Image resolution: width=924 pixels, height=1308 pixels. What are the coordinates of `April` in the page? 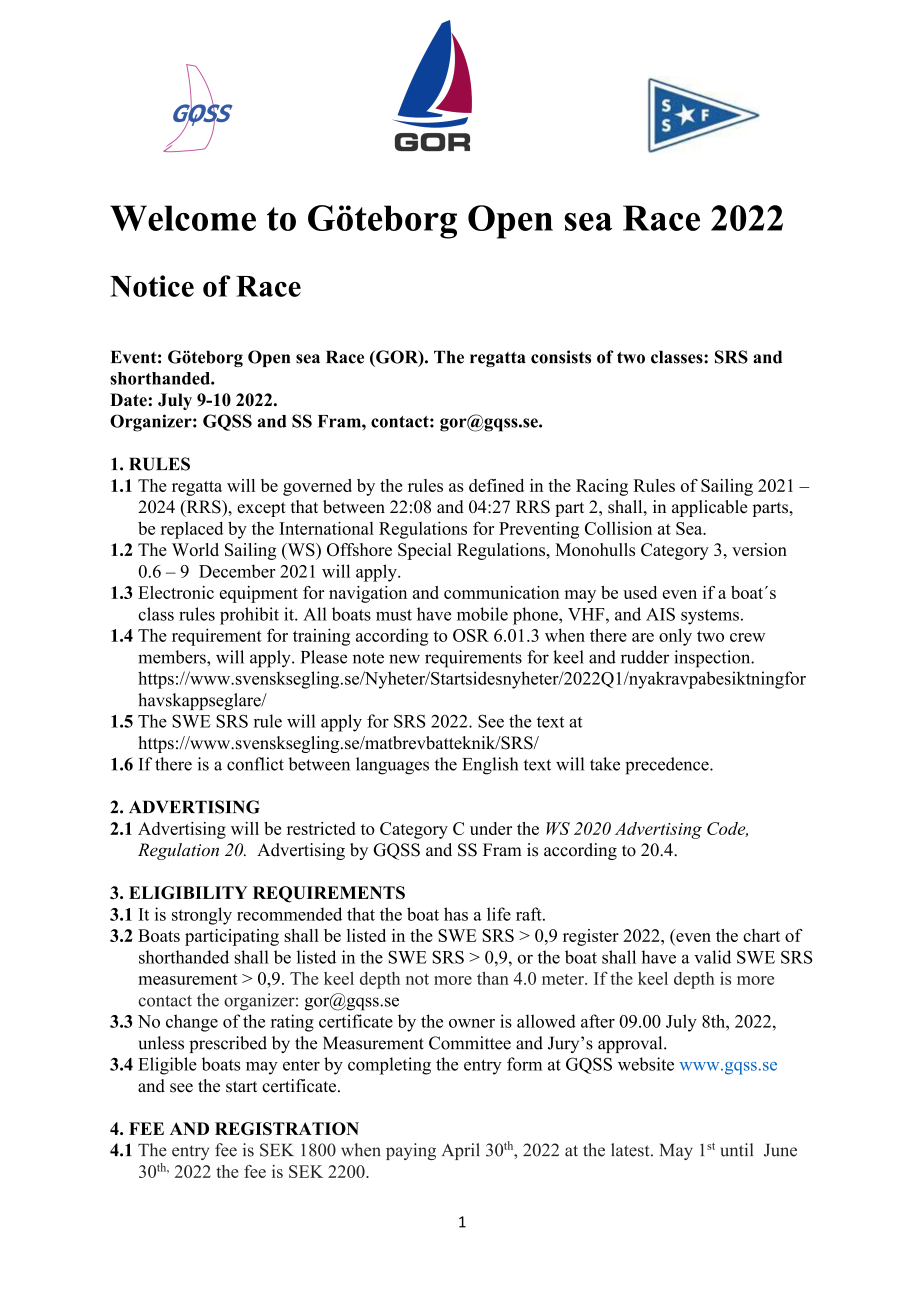 It's located at (461, 1151).
